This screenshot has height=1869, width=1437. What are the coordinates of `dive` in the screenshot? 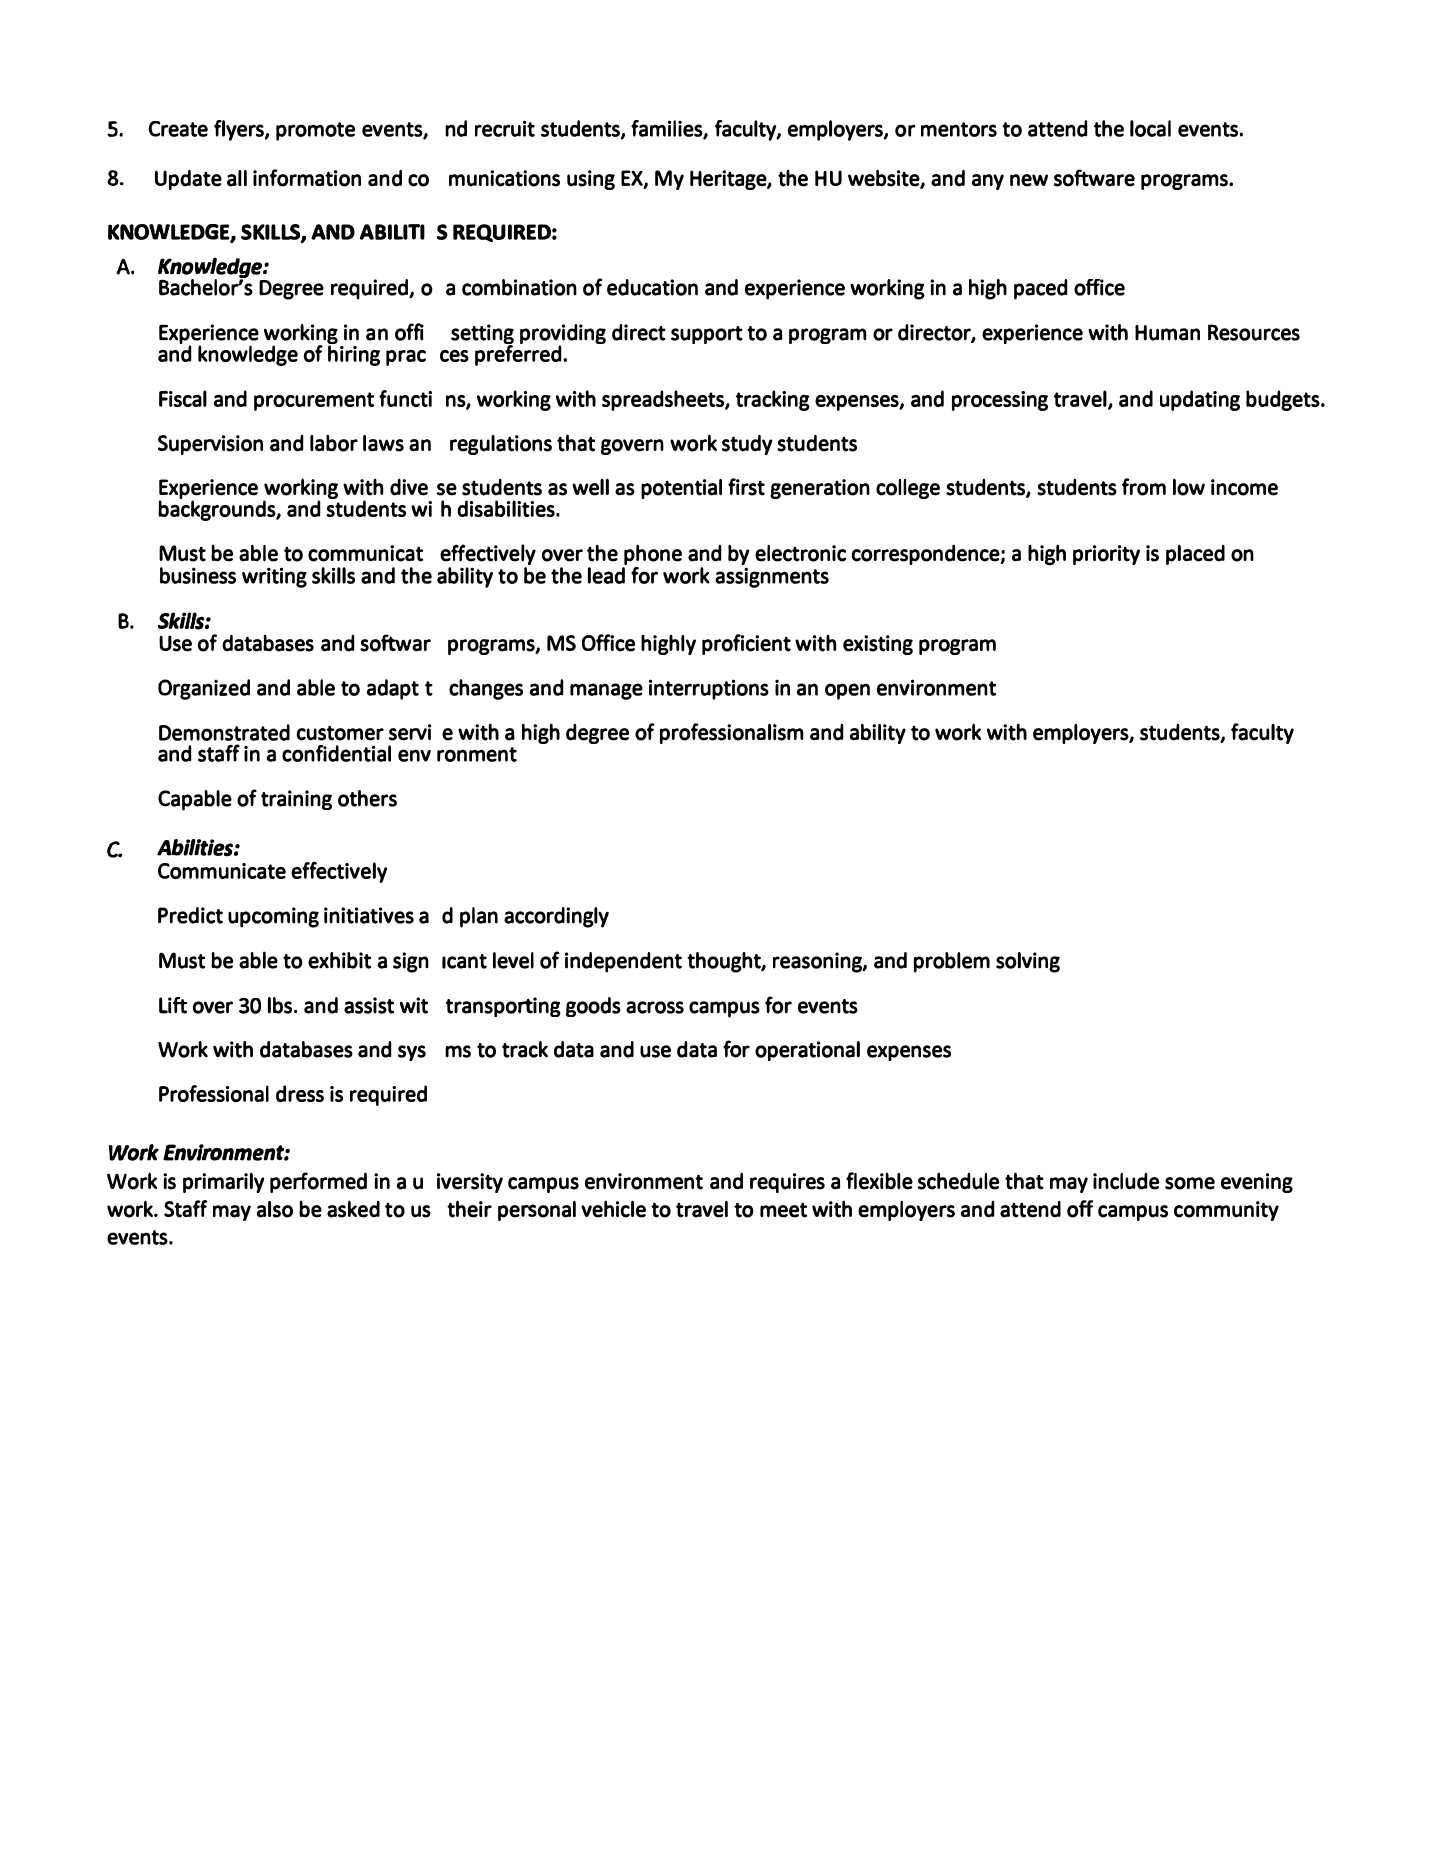 It's located at (409, 487).
